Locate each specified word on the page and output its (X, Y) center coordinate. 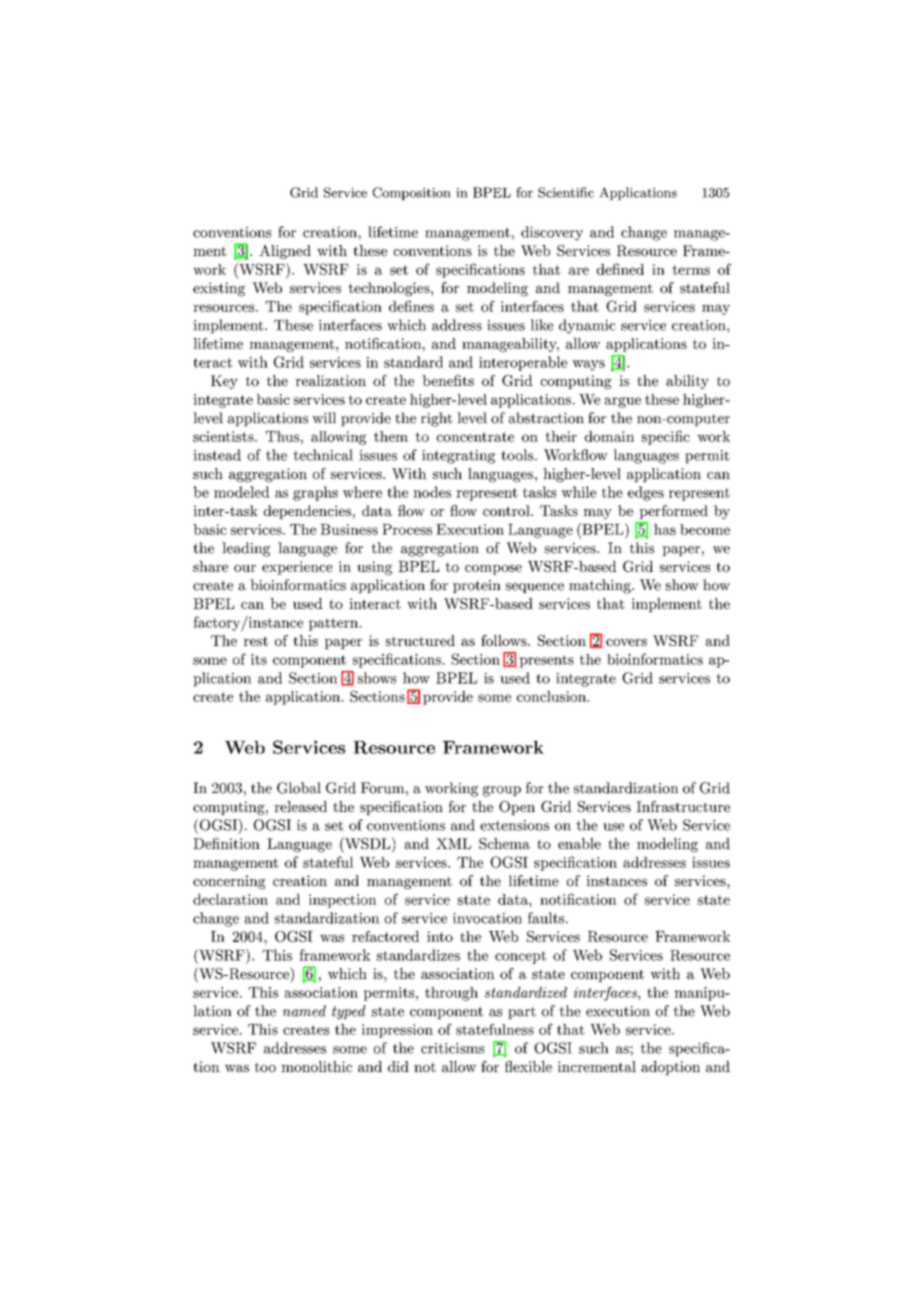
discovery (552, 233)
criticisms (452, 1048)
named (304, 1011)
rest (256, 641)
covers (626, 642)
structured (420, 640)
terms (691, 270)
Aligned (285, 252)
